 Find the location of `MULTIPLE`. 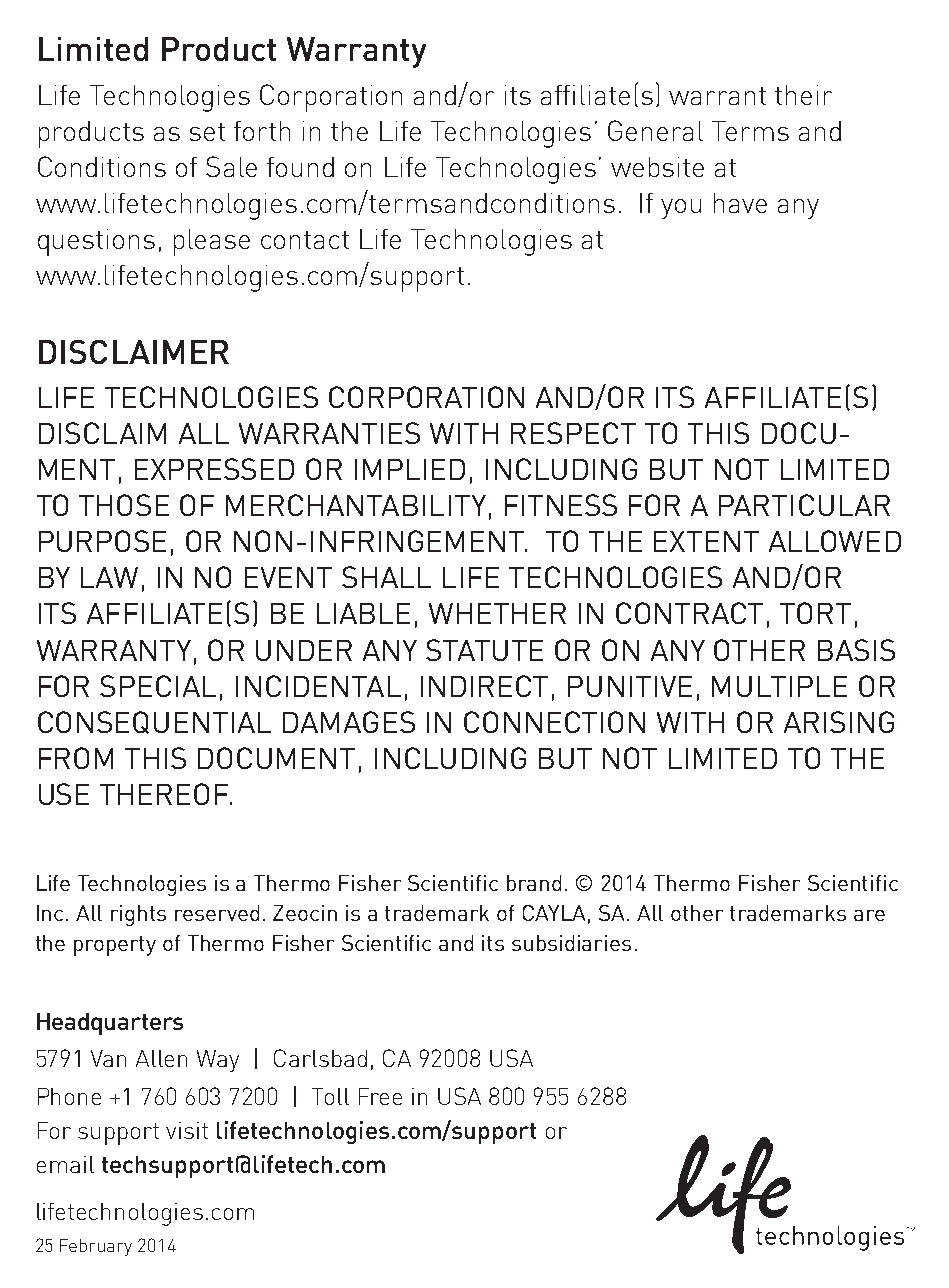

MULTIPLE is located at coordinates (779, 686).
